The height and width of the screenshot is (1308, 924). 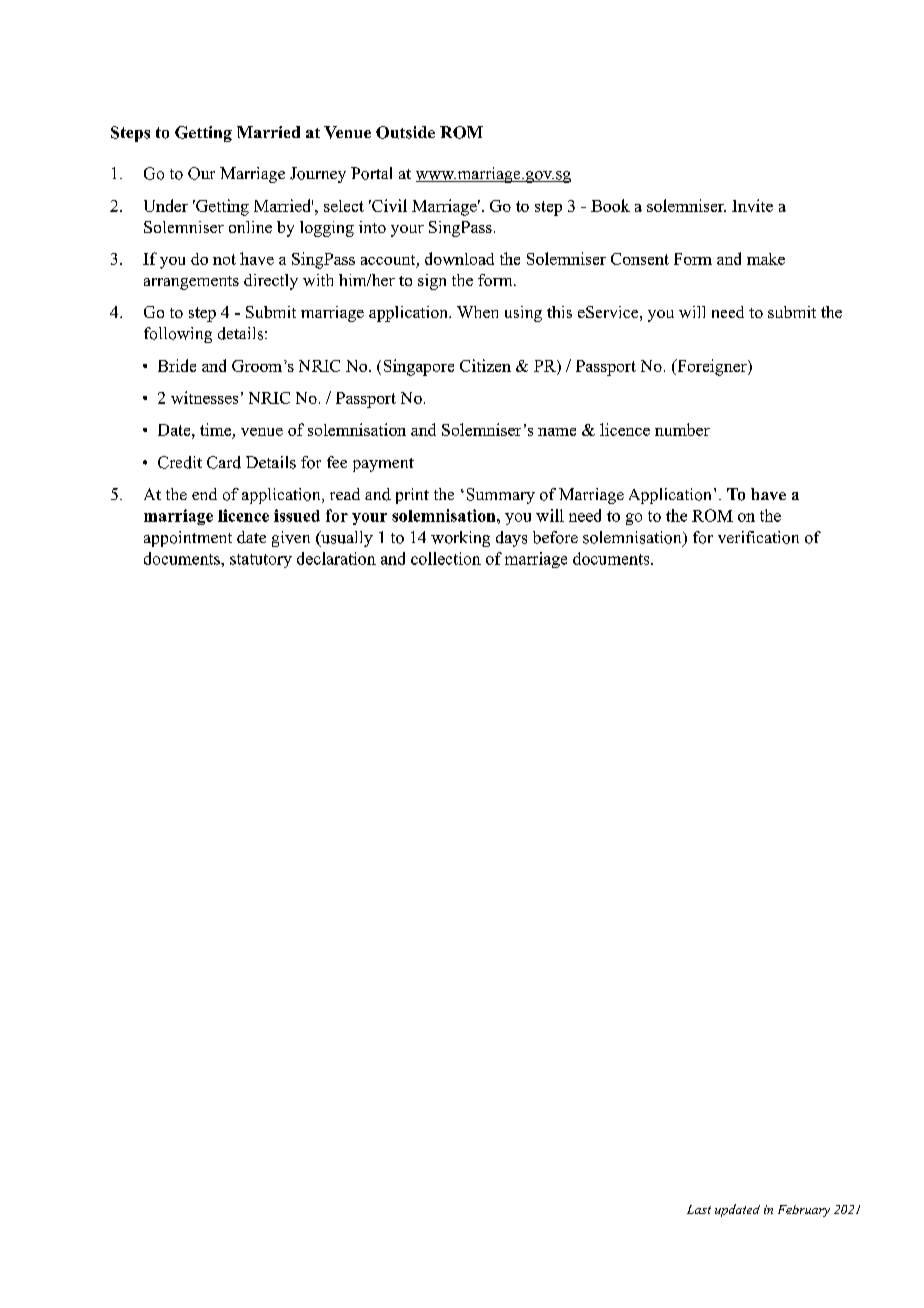 What do you see at coordinates (250, 227) in the screenshot?
I see `online` at bounding box center [250, 227].
